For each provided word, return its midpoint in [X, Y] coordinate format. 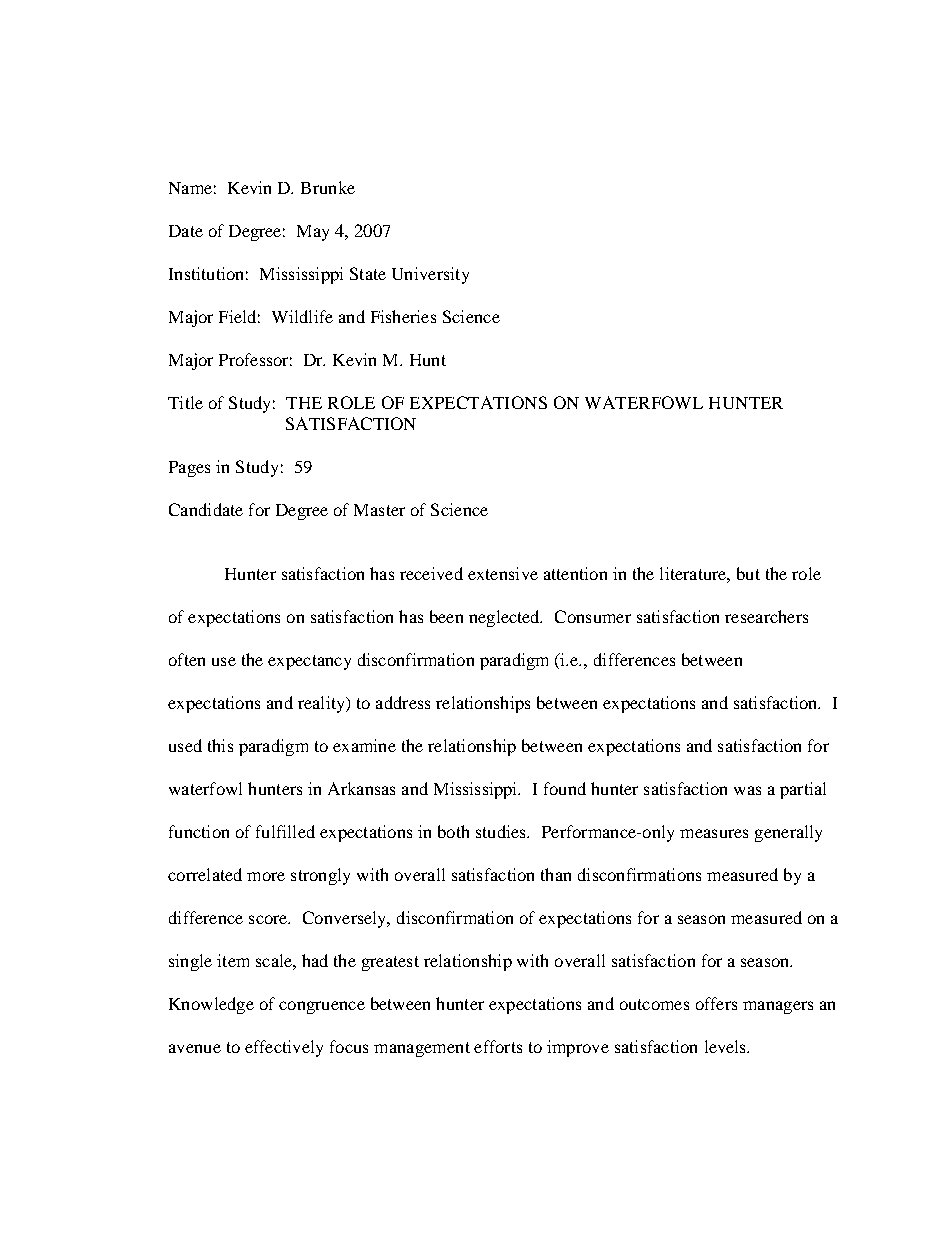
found [565, 788]
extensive [503, 573]
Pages [189, 469]
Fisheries [403, 316]
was [747, 790]
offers [716, 1003]
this [220, 745]
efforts [498, 1046]
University [430, 275]
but [748, 573]
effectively [284, 1048]
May [313, 233]
